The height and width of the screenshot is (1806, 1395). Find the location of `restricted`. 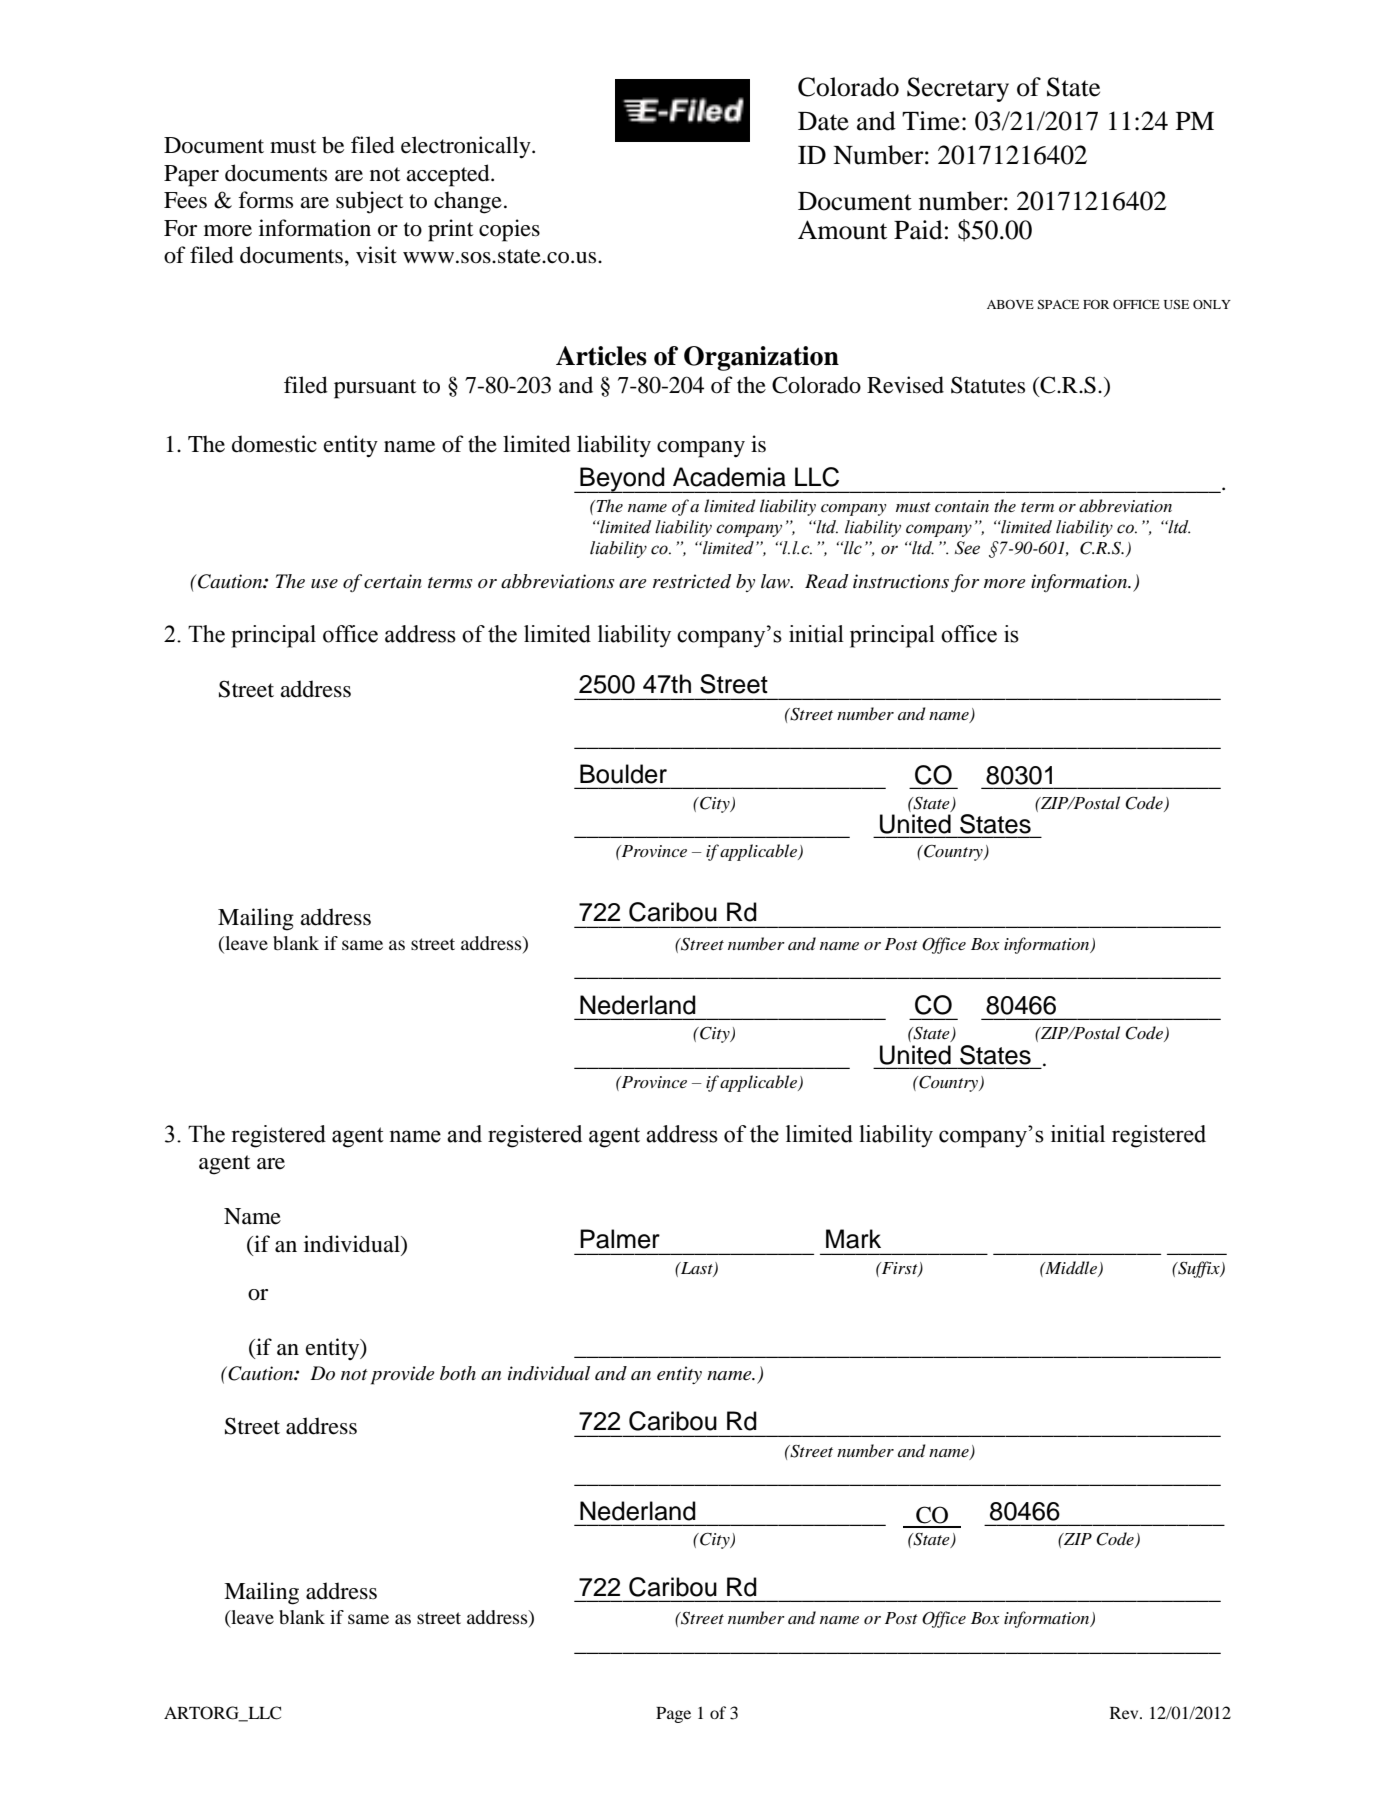

restricted is located at coordinates (692, 581).
